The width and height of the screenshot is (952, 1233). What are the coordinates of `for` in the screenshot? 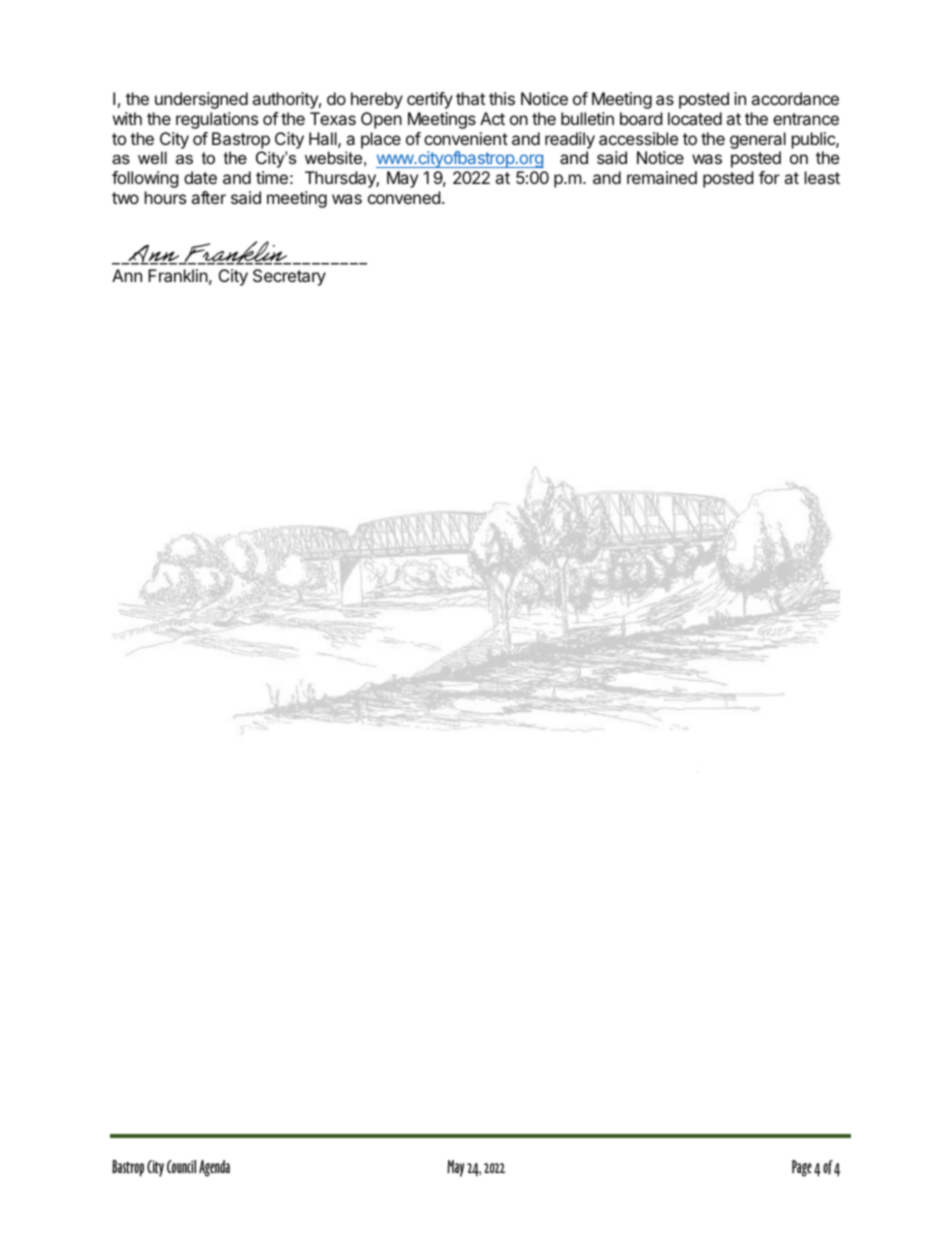 It's located at (769, 177).
